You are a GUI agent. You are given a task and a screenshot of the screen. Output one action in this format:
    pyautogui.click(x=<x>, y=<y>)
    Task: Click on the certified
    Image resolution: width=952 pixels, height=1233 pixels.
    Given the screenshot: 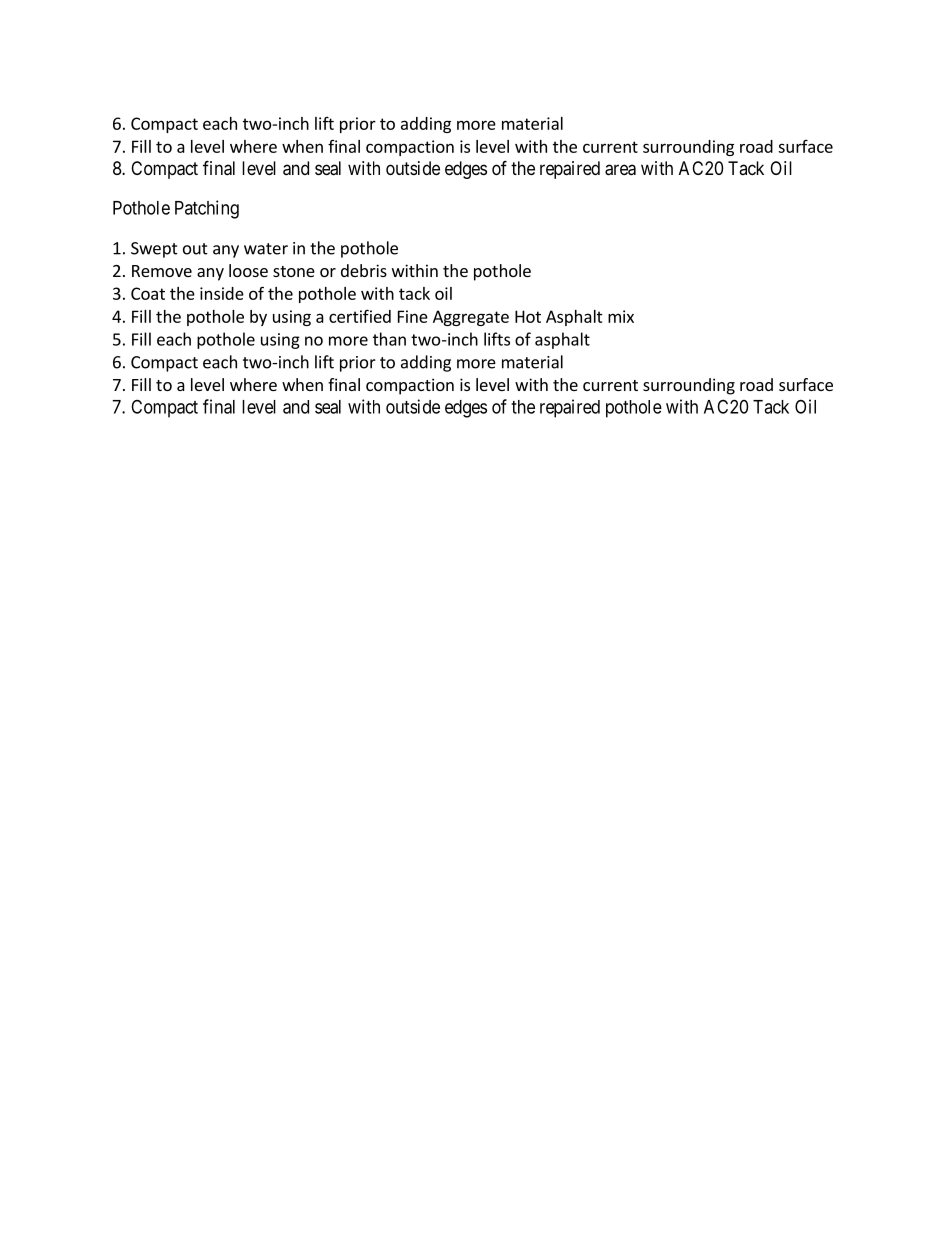 What is the action you would take?
    pyautogui.click(x=360, y=316)
